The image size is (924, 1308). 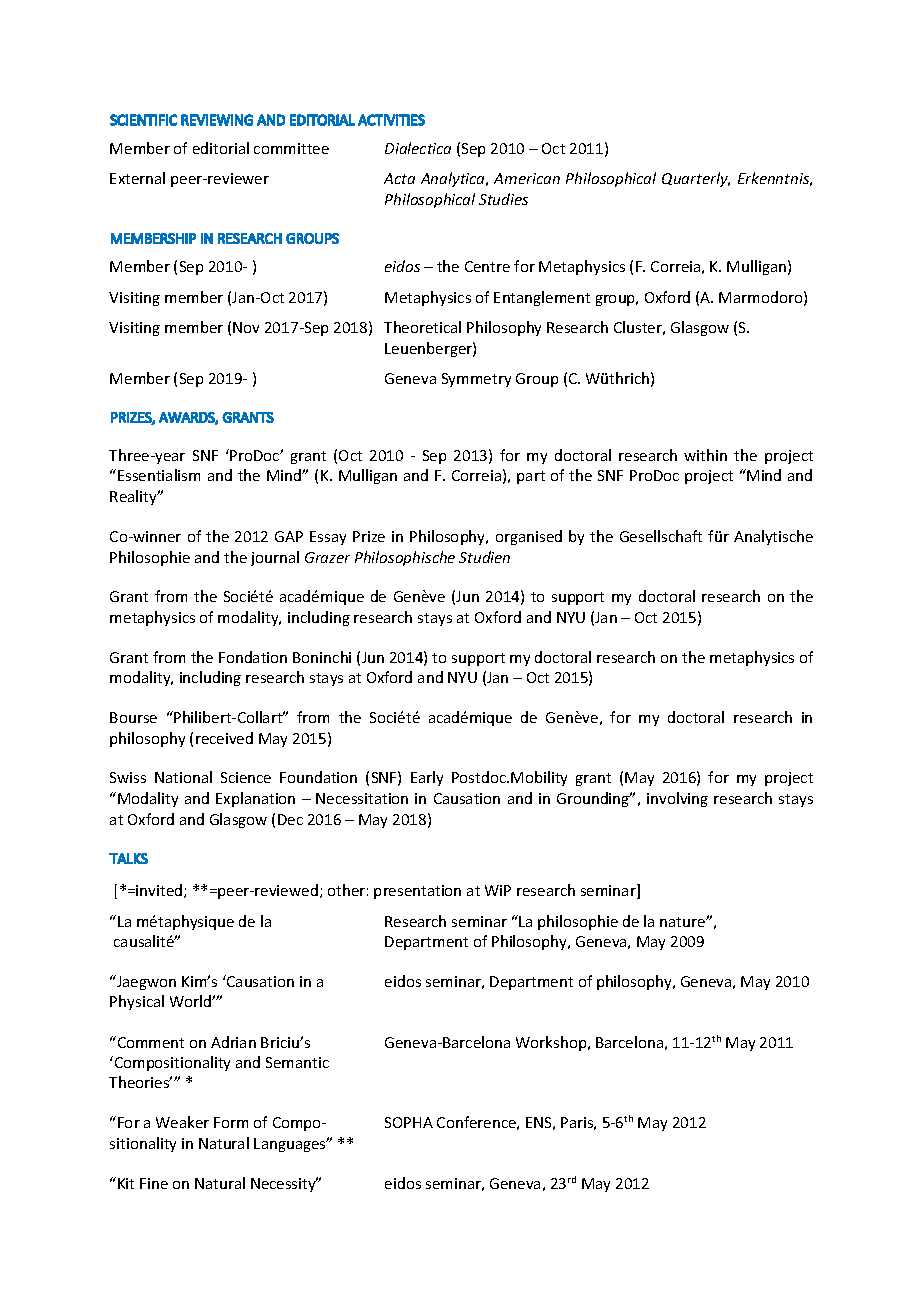 What do you see at coordinates (183, 777) in the screenshot?
I see `National` at bounding box center [183, 777].
